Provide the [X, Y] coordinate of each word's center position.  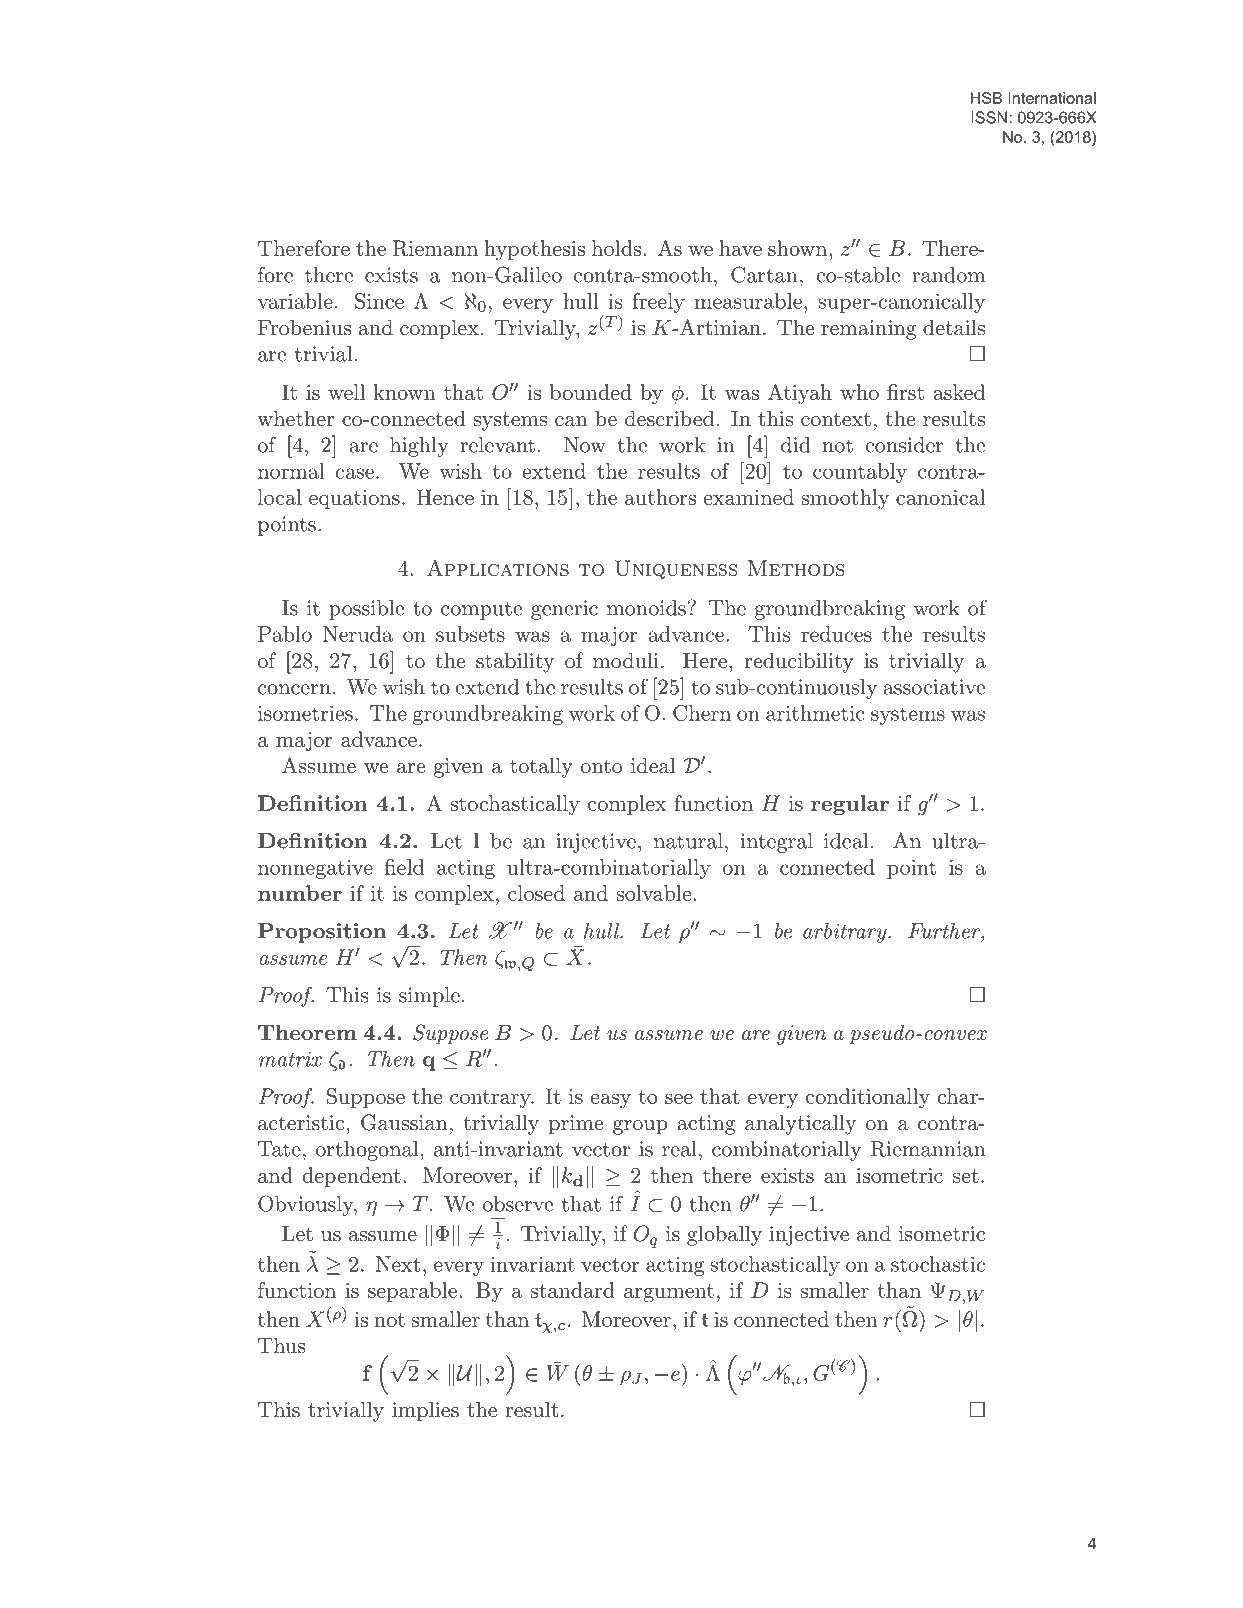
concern [294, 689]
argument [669, 1293]
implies [425, 1411]
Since [379, 301]
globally [724, 1235]
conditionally [868, 1098]
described [669, 418]
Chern [702, 713]
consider [904, 445]
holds [616, 248]
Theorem [307, 1032]
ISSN [989, 117]
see [679, 1099]
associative [934, 687]
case [354, 473]
